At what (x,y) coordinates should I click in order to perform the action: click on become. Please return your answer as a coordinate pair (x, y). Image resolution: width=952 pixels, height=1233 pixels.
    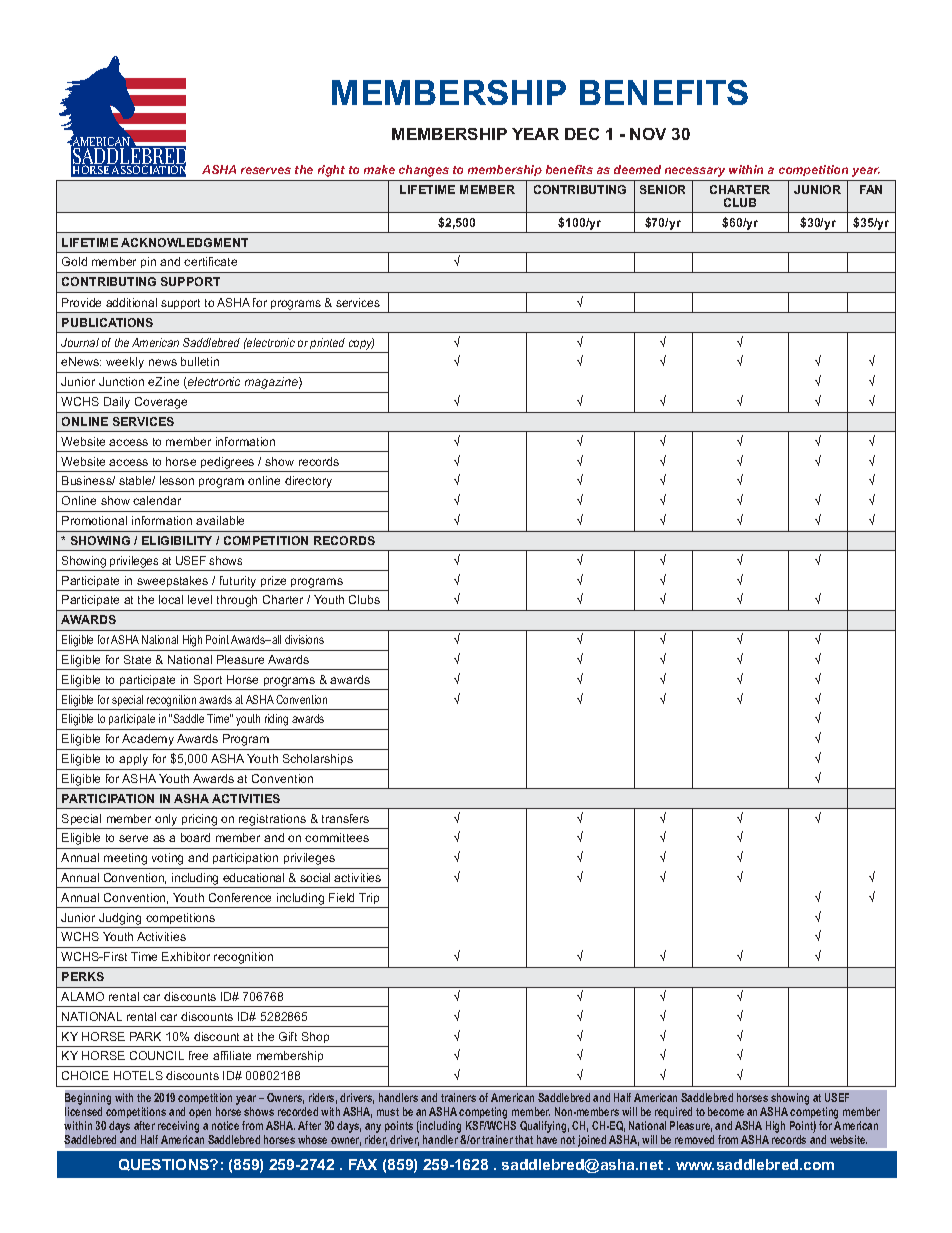
    Looking at the image, I should click on (726, 1111).
